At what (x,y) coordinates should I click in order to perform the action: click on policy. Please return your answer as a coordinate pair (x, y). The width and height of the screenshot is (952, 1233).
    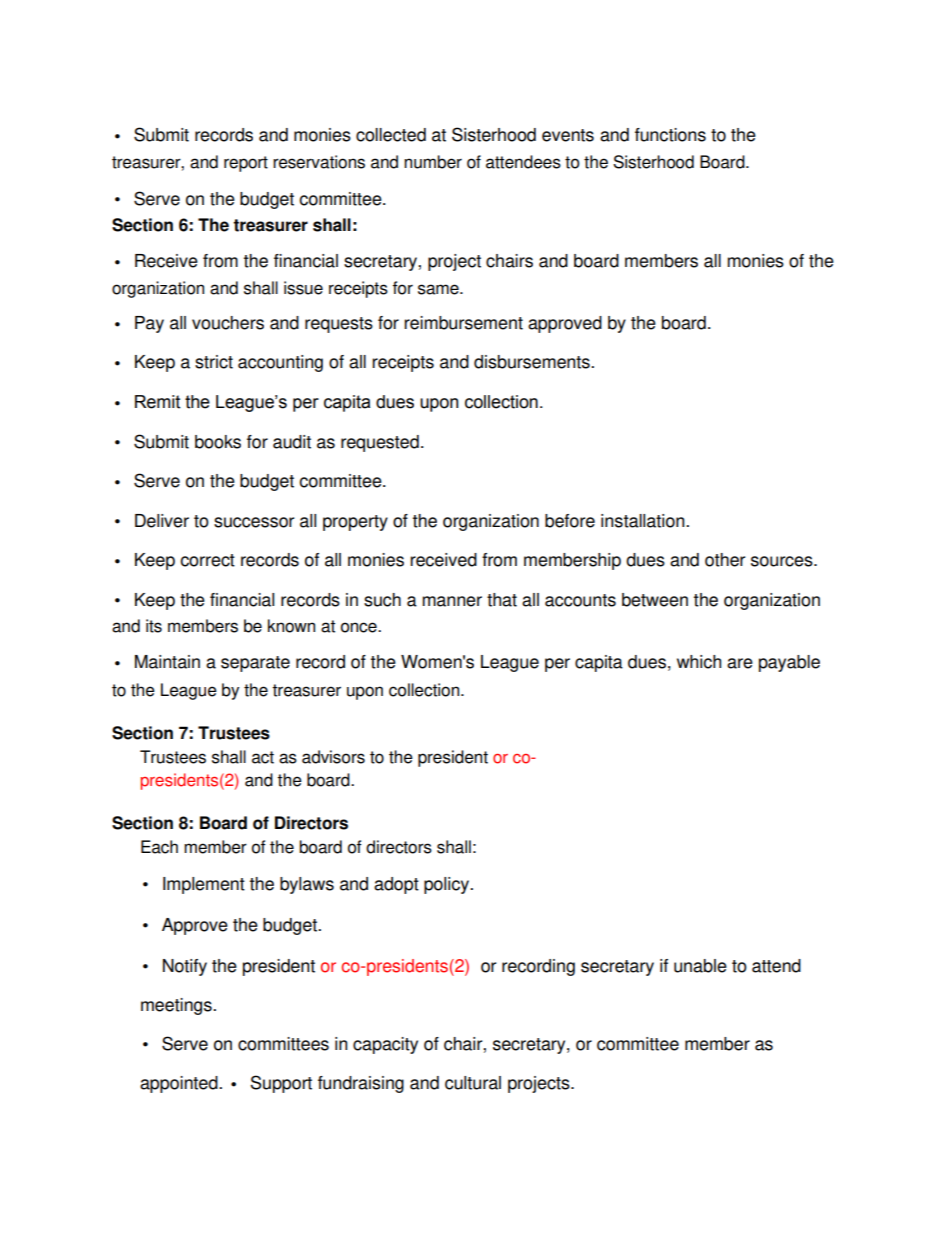
    Looking at the image, I should click on (448, 885).
